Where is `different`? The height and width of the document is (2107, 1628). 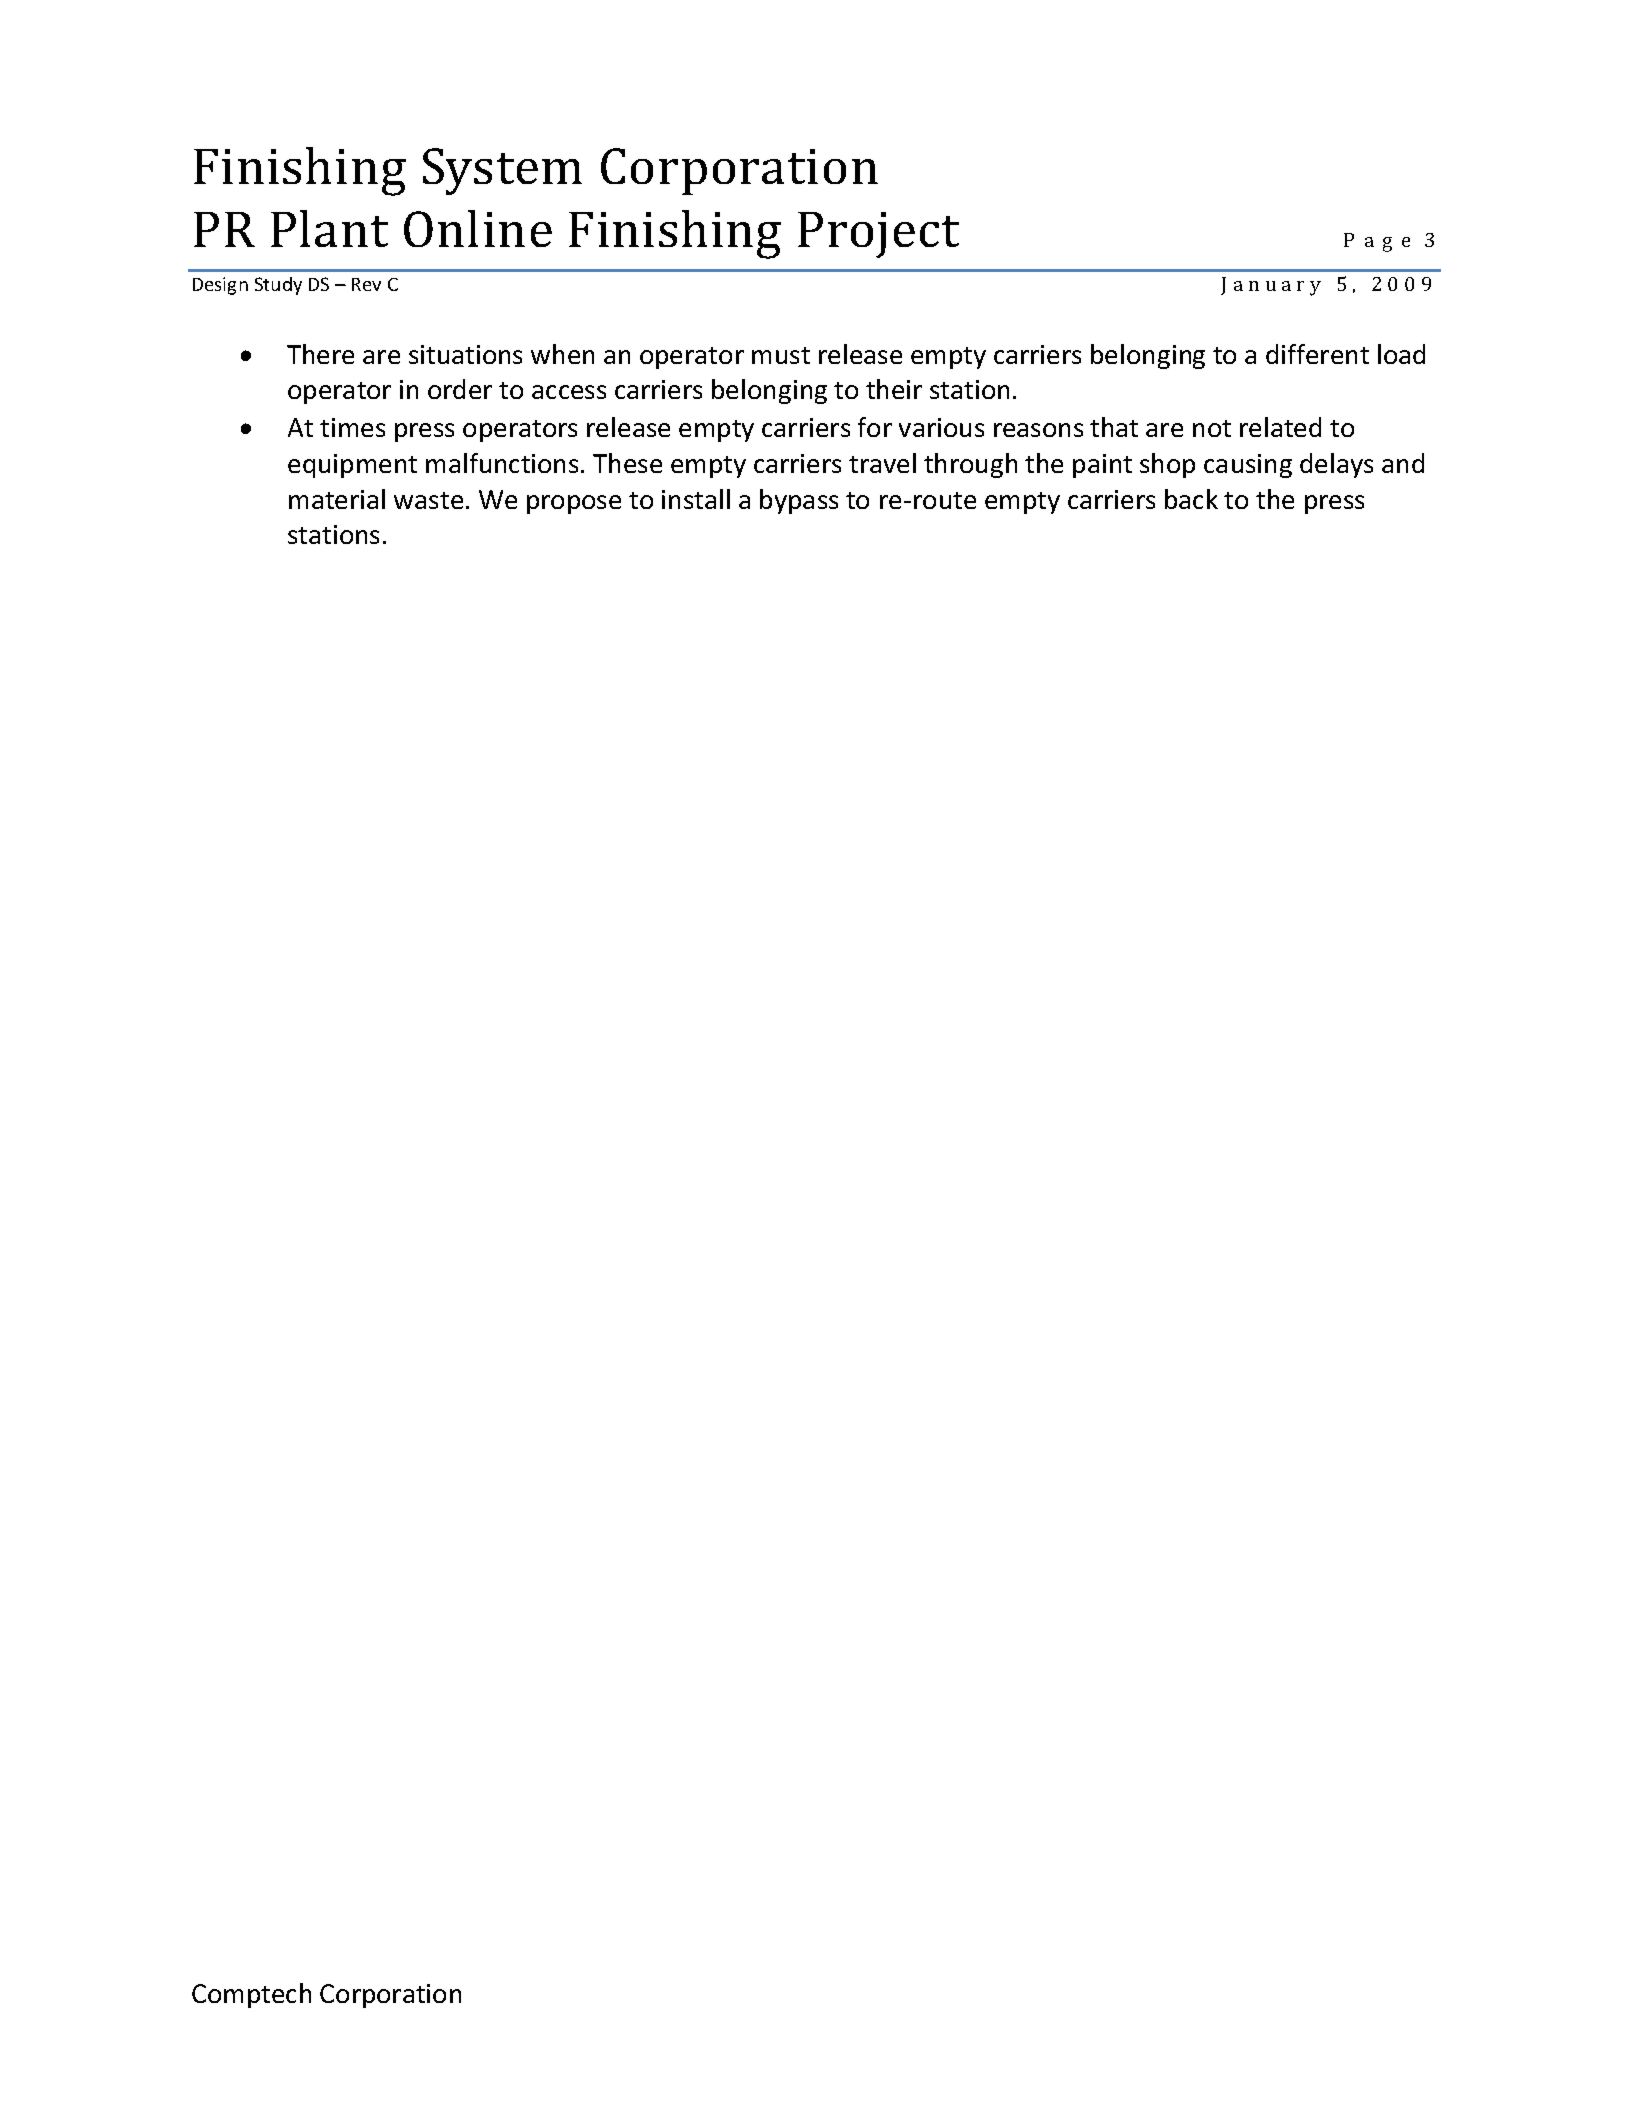
different is located at coordinates (1317, 354).
